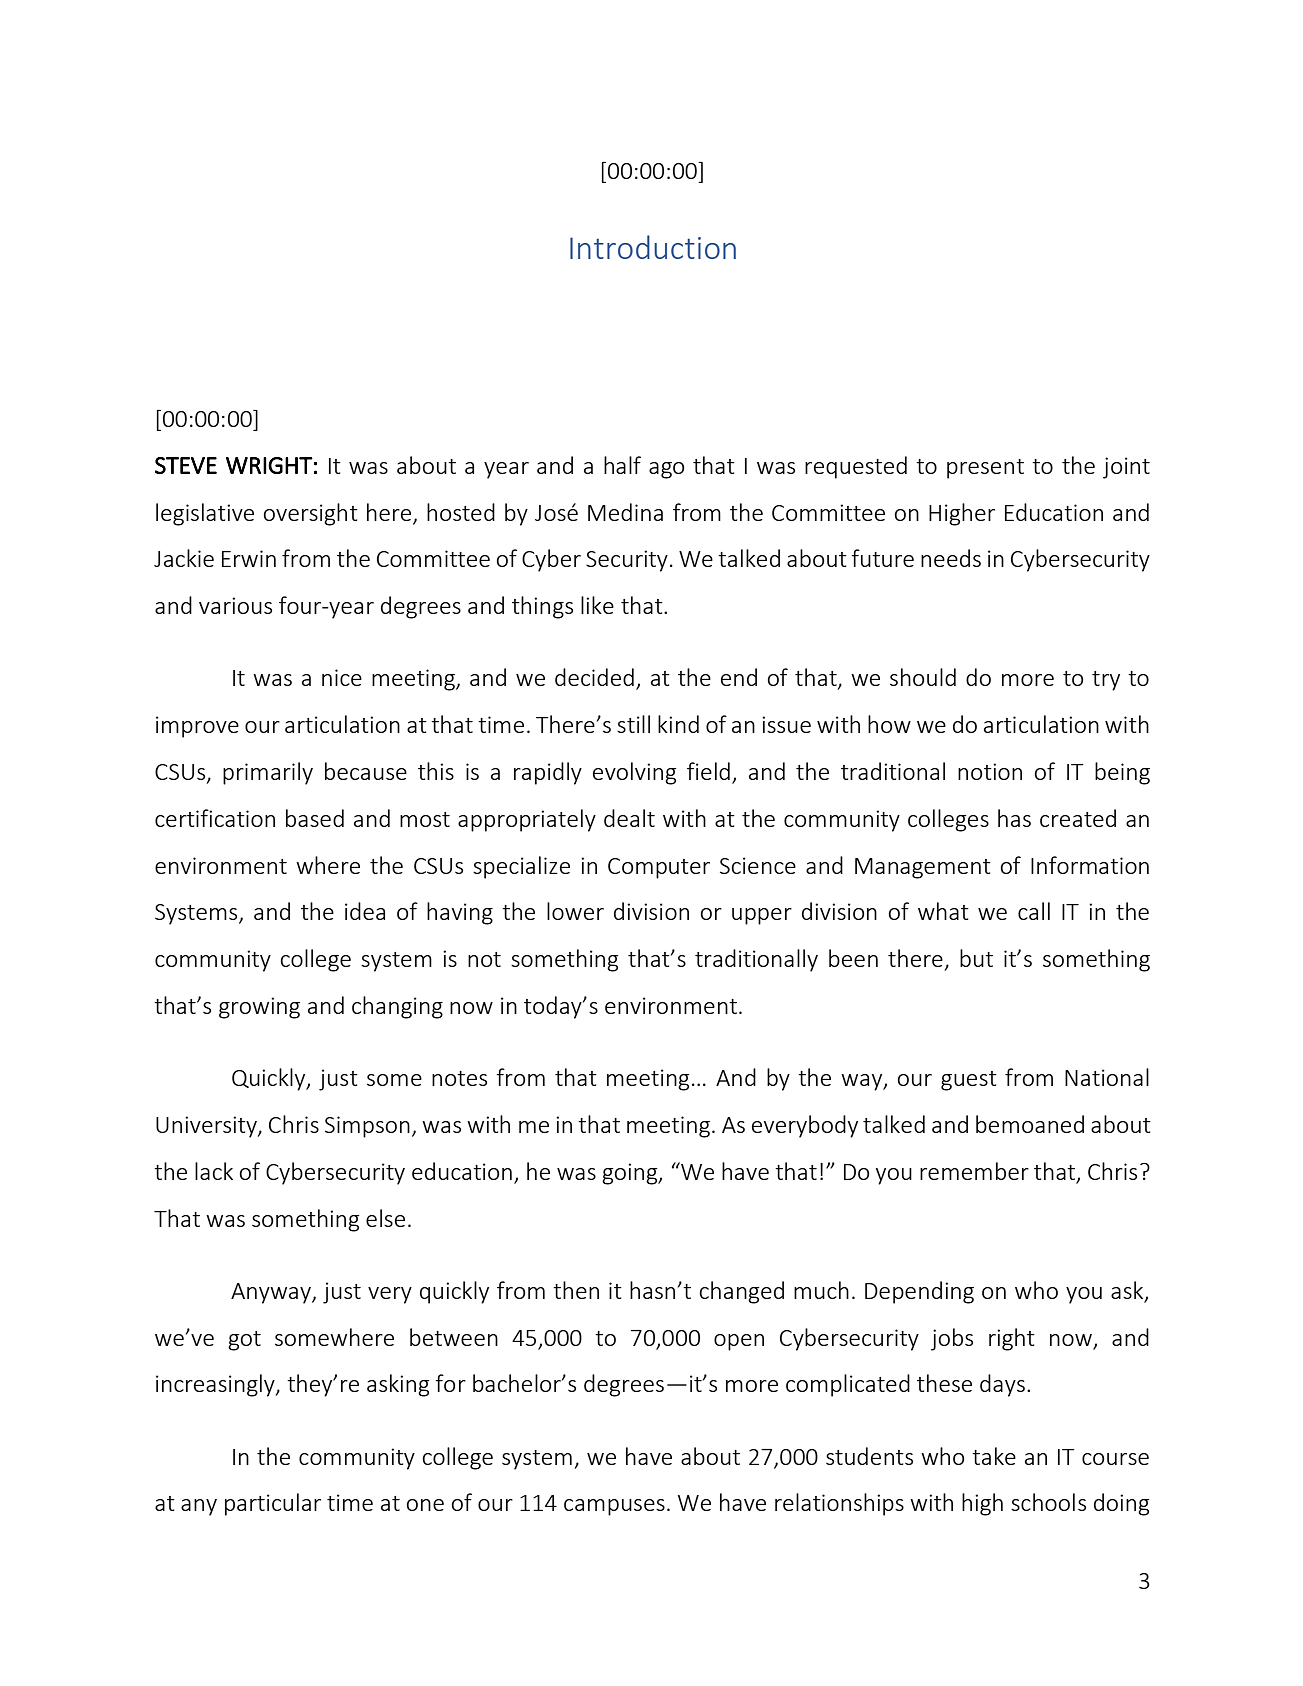  What do you see at coordinates (985, 469) in the screenshot?
I see `present` at bounding box center [985, 469].
